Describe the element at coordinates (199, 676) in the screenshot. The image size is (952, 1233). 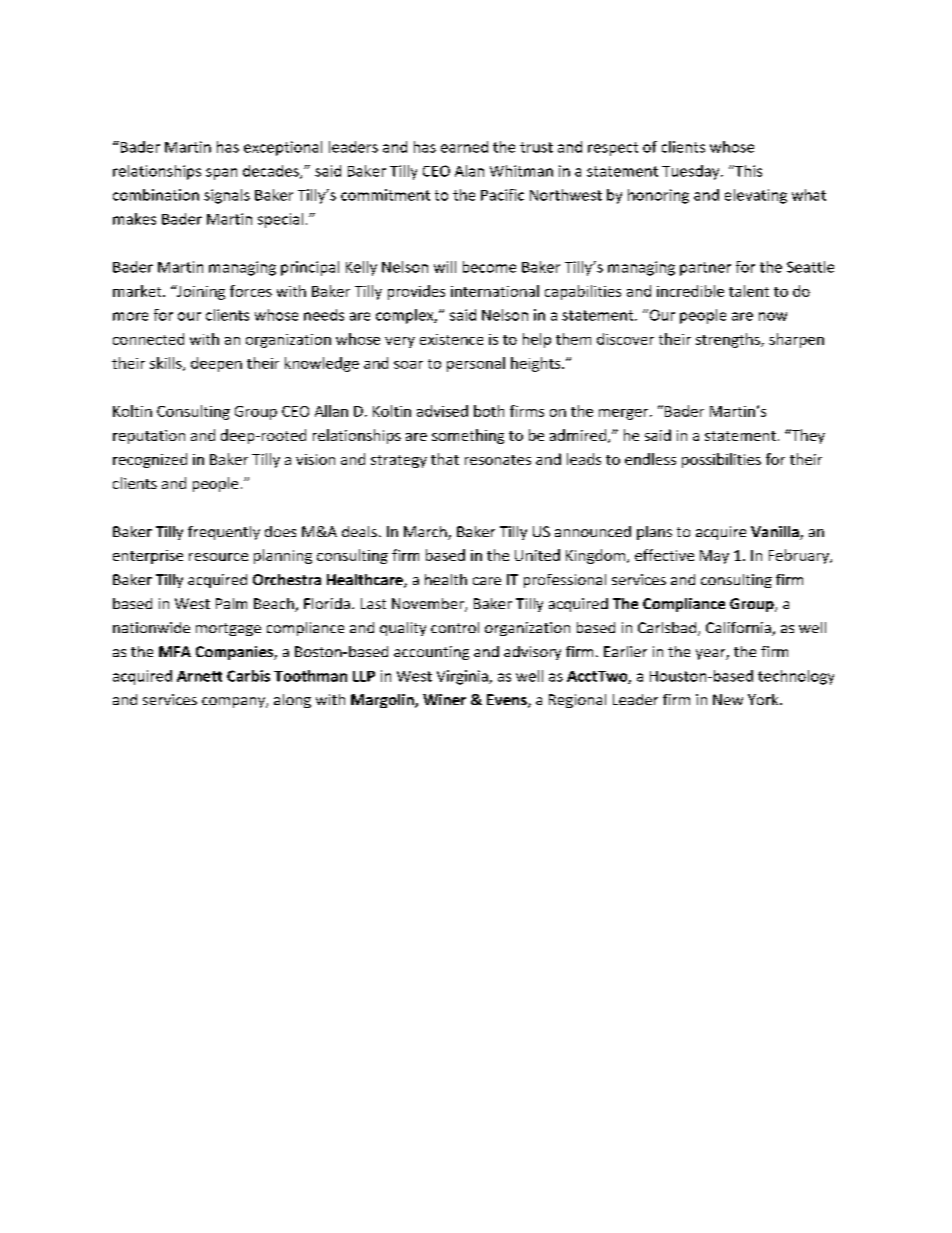
I see `Arnett` at that location.
